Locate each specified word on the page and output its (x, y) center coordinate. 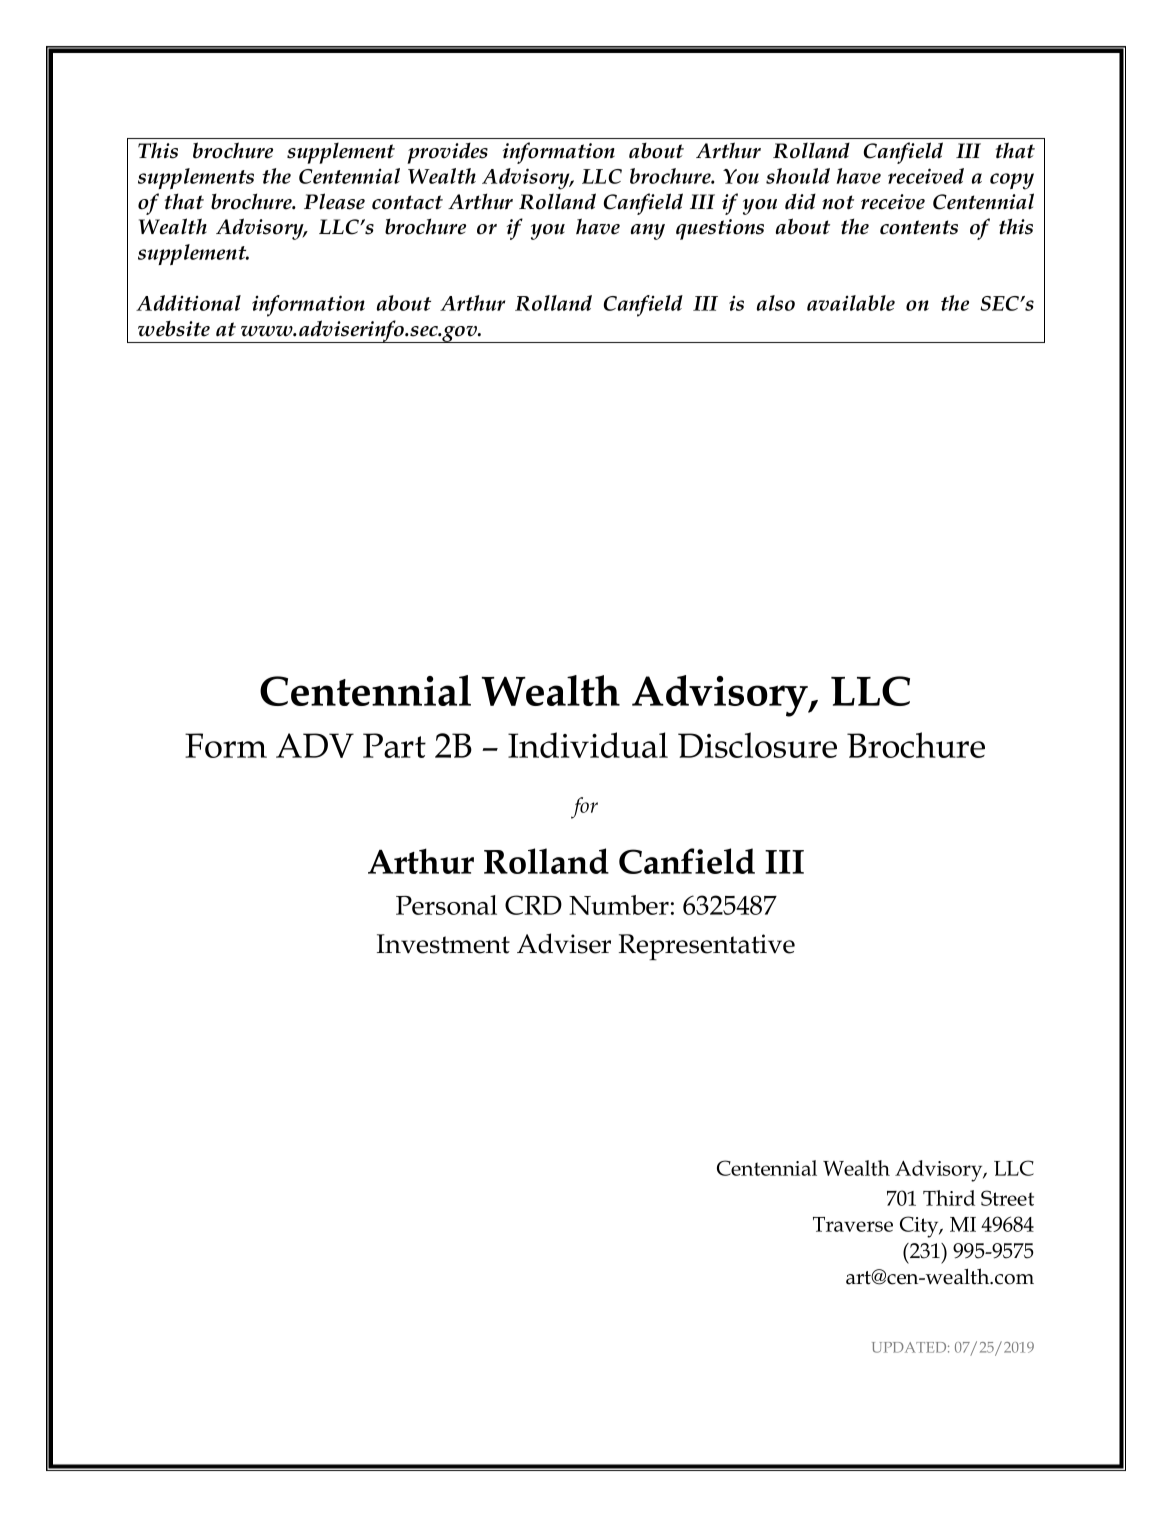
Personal (446, 905)
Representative (707, 947)
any (648, 232)
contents (919, 227)
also (776, 303)
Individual (588, 745)
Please (334, 201)
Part (394, 745)
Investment (443, 944)
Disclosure (757, 745)
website (174, 328)
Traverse (853, 1224)
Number (619, 905)
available (851, 303)
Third (949, 1198)
